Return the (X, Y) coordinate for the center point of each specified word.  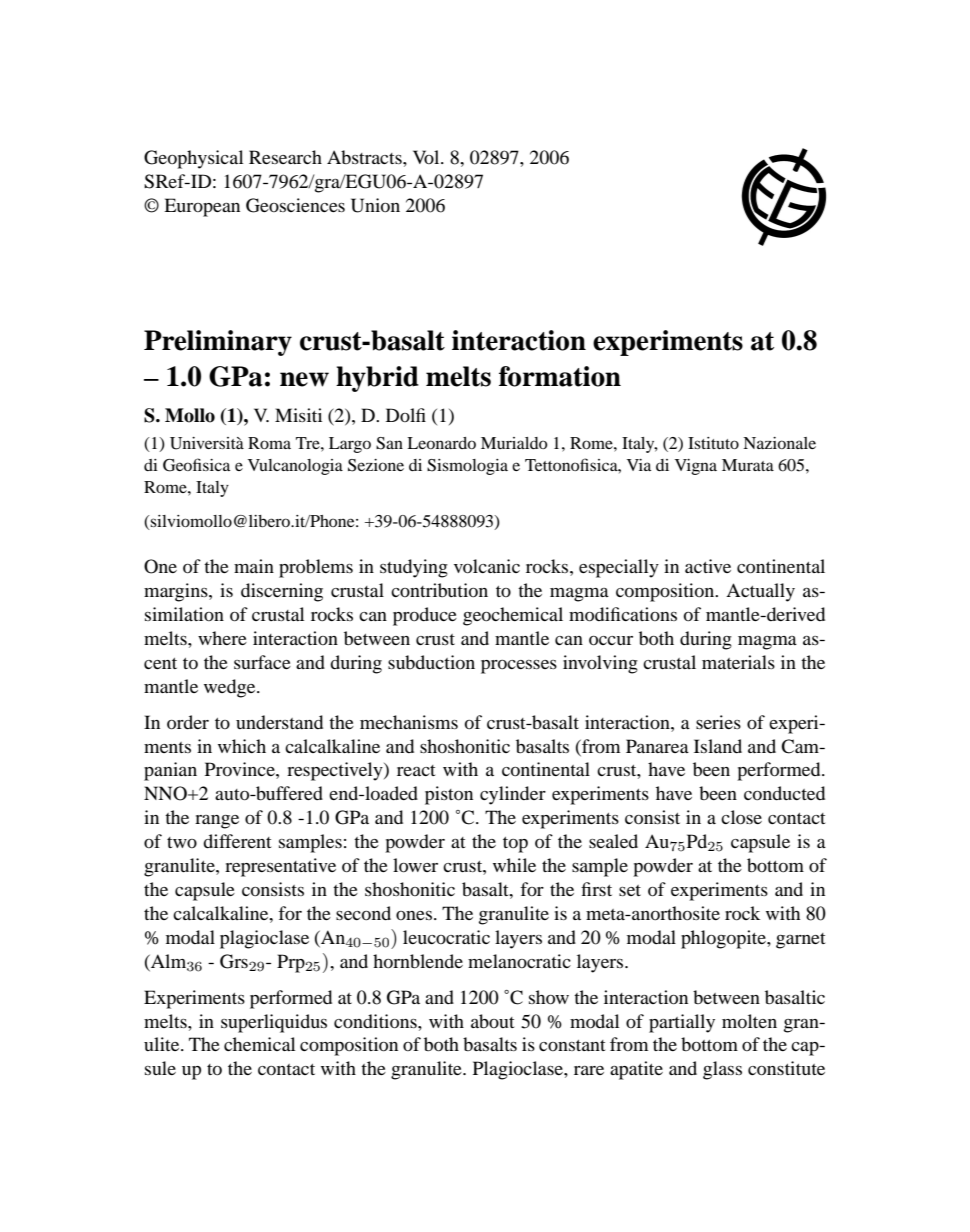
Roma (269, 443)
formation (560, 376)
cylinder (513, 795)
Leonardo (441, 443)
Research (285, 157)
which (242, 746)
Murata (748, 465)
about (492, 1021)
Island (718, 746)
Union (375, 205)
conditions (376, 1021)
